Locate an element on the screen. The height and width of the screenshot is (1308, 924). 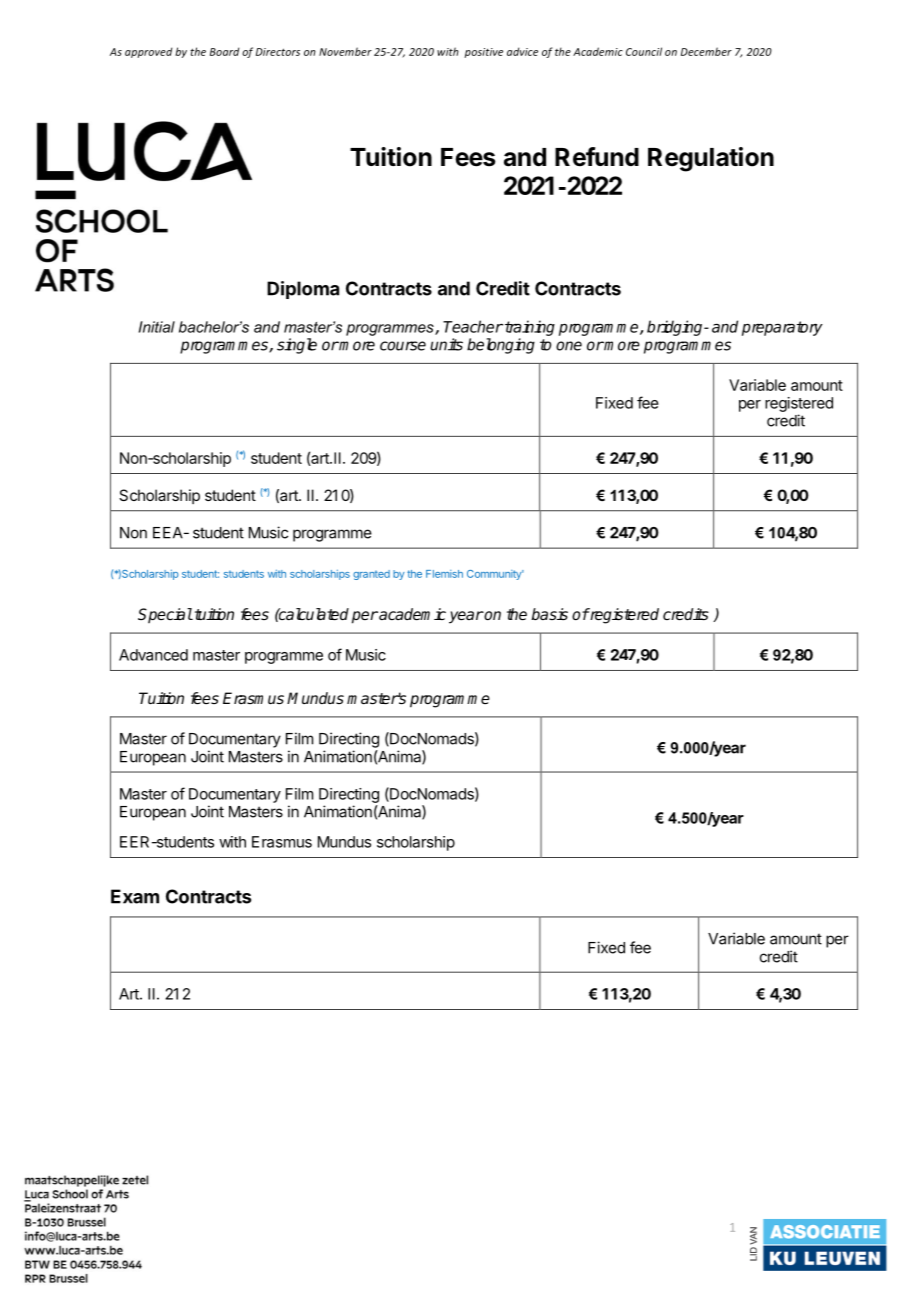
basis is located at coordinates (549, 614).
